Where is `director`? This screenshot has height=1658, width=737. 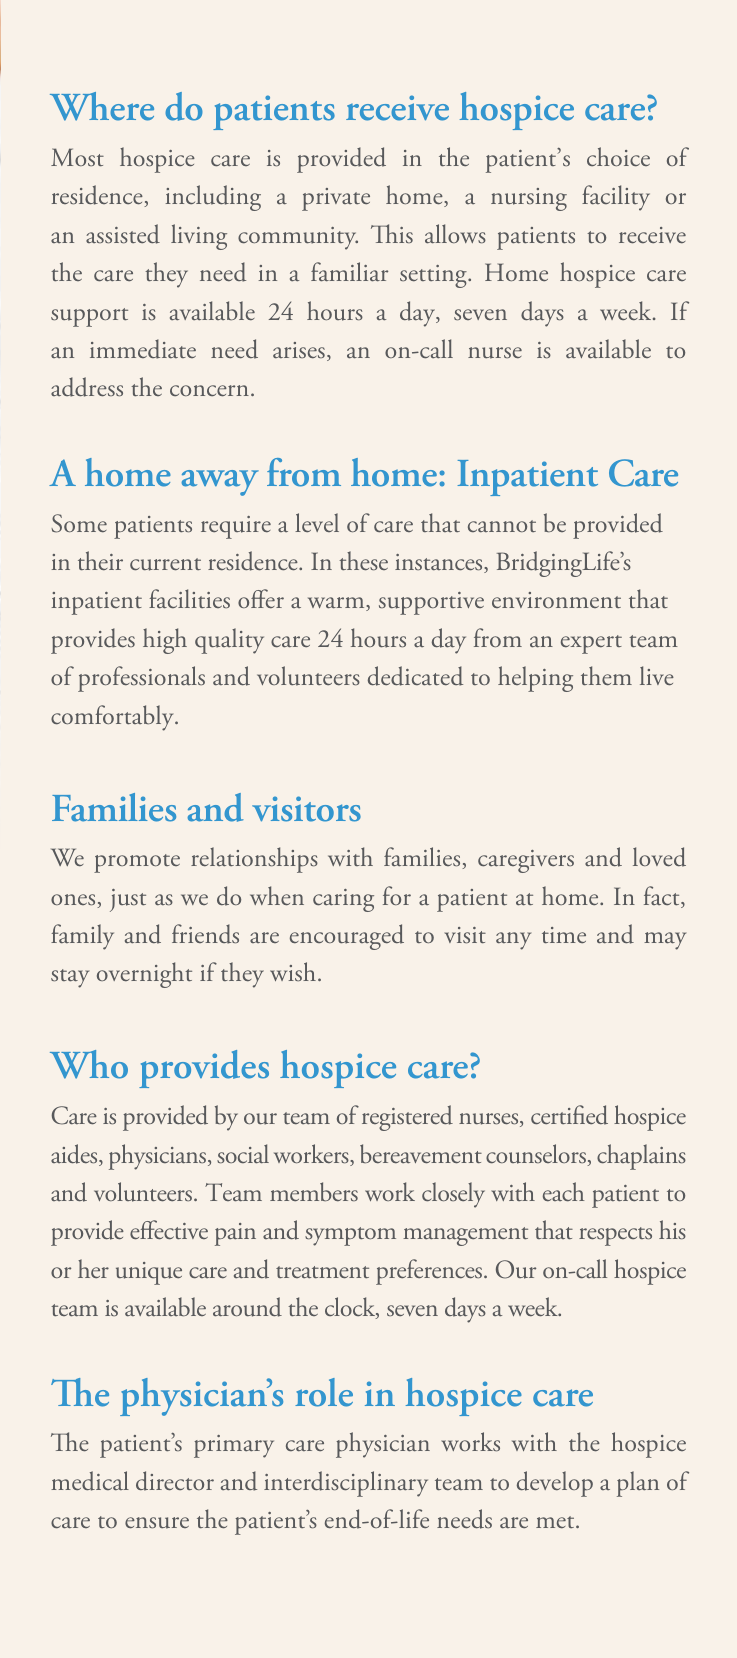
director is located at coordinates (175, 1481).
